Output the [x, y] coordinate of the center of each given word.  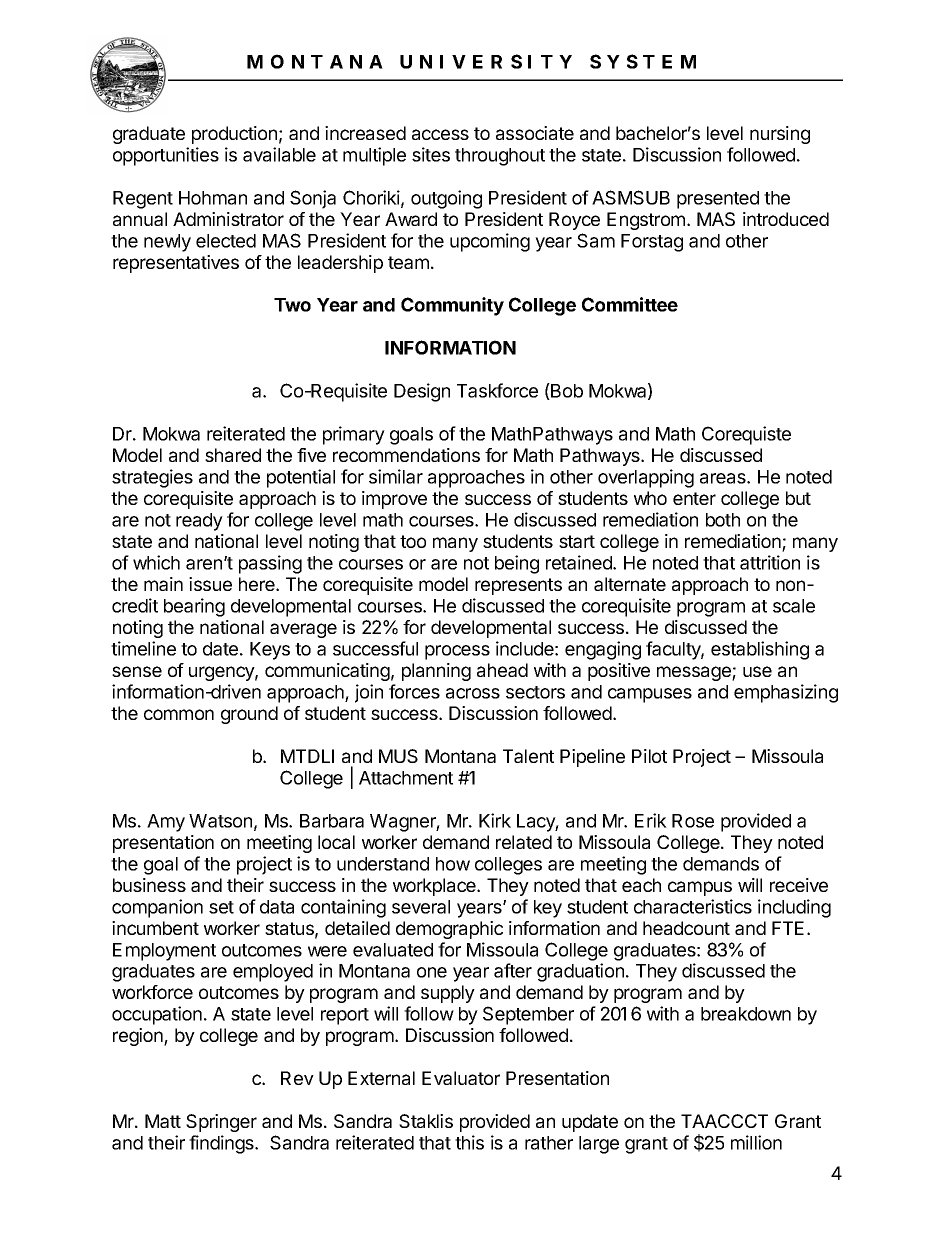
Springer [221, 1123]
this [469, 1142]
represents [518, 586]
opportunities [166, 156]
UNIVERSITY [486, 61]
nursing [780, 135]
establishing [760, 650]
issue [210, 584]
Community [452, 306]
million [756, 1142]
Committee [630, 304]
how [453, 864]
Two [292, 305]
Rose [693, 821]
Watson [220, 821]
